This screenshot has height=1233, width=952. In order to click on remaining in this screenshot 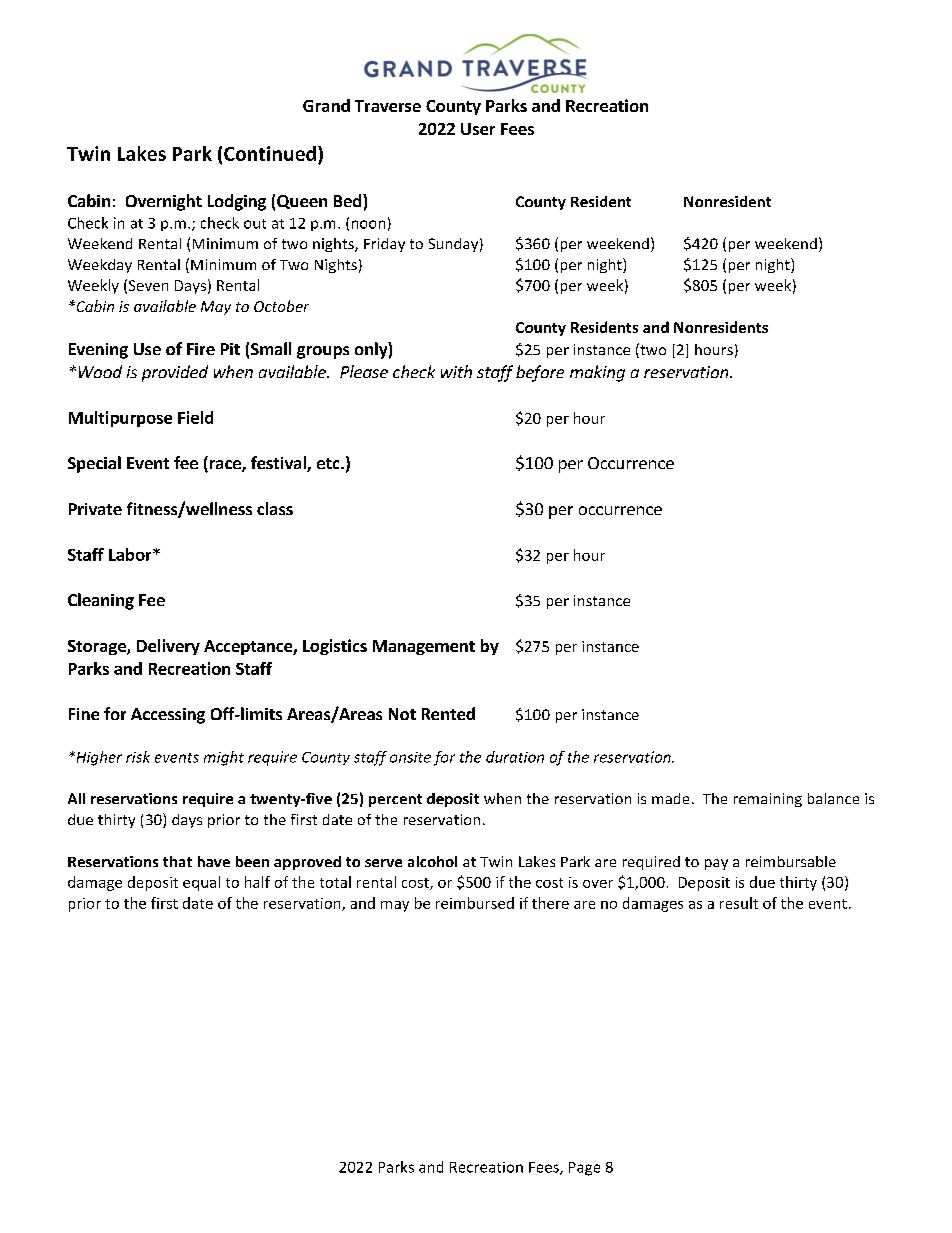, I will do `click(768, 800)`.
